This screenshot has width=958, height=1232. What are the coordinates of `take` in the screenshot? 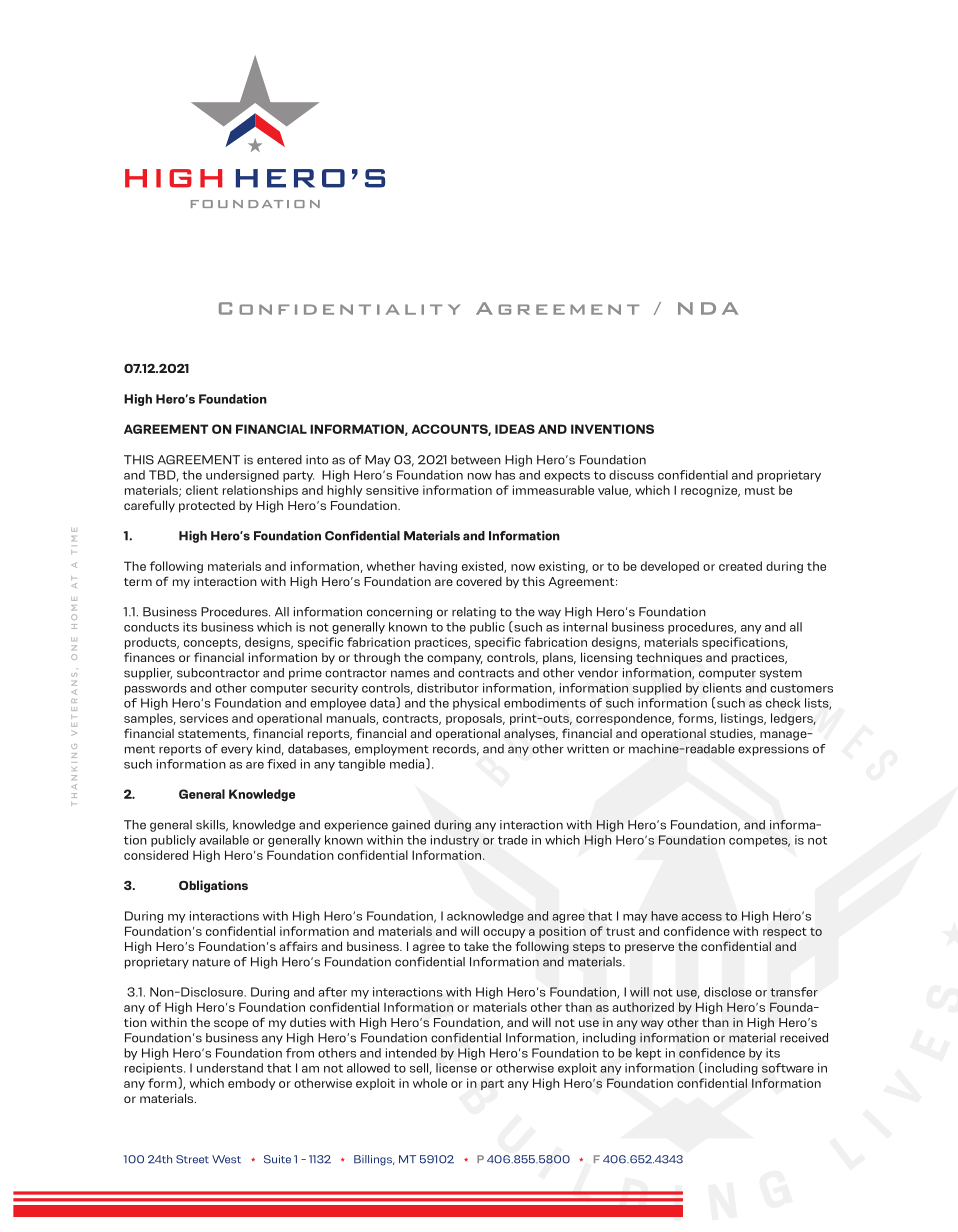 It's located at (476, 946).
